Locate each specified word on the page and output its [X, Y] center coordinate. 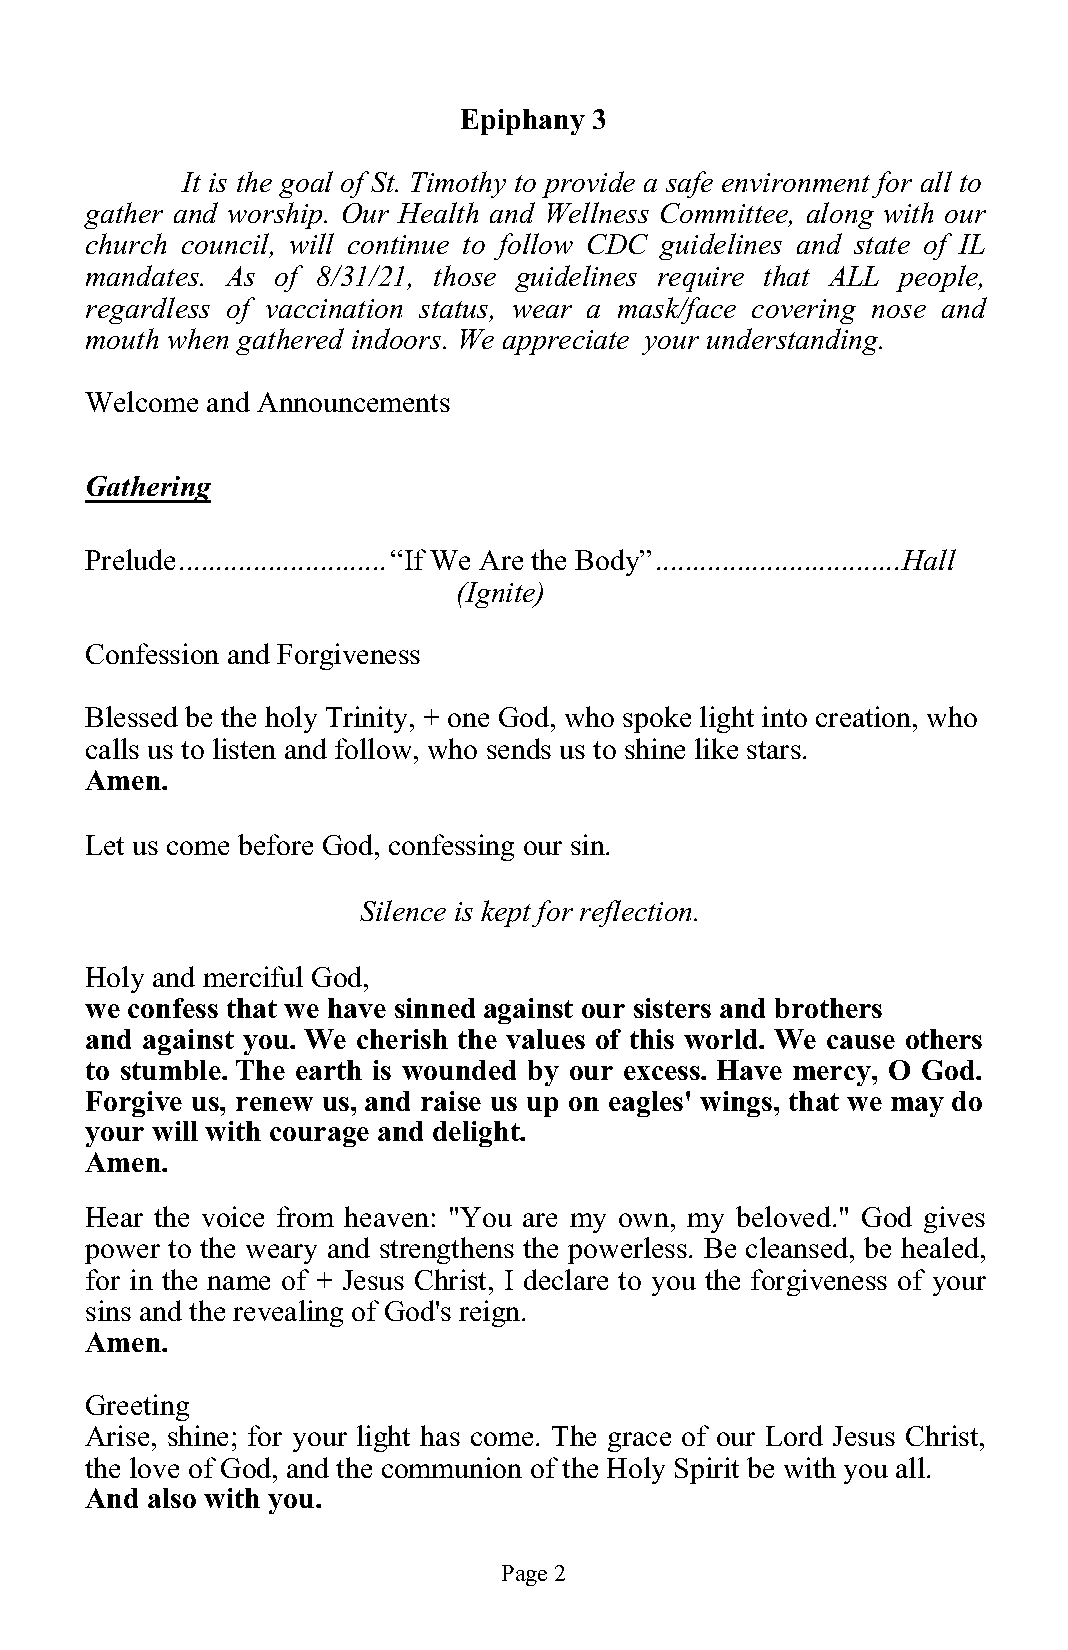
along [840, 215]
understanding [794, 341]
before [275, 844]
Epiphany [523, 122]
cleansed [798, 1247]
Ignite [500, 595]
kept [506, 913]
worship [276, 215]
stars [774, 750]
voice [233, 1216]
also [172, 1498]
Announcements [353, 402]
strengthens [447, 1250]
